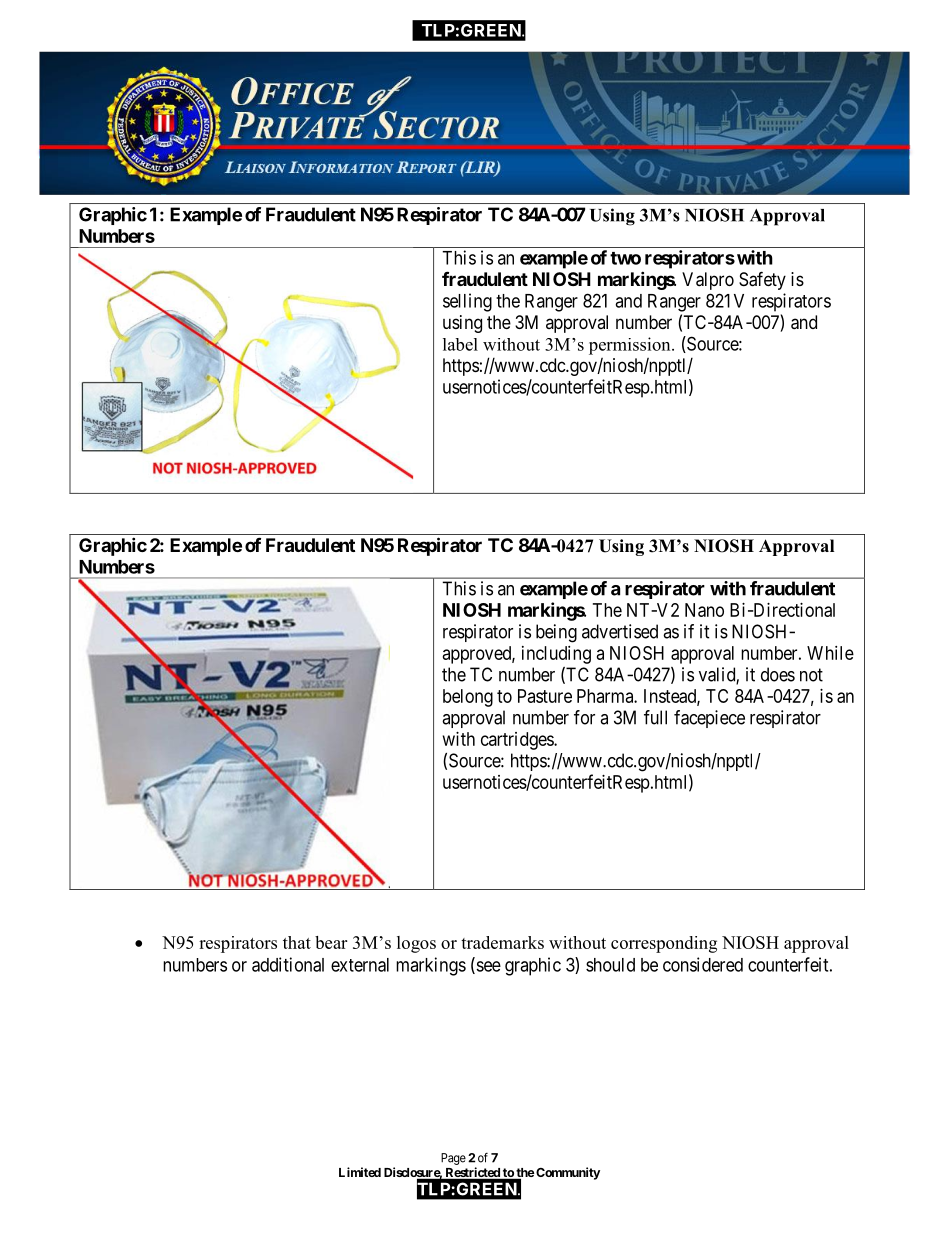 The width and height of the page is (952, 1233). I want to click on bear, so click(331, 942).
